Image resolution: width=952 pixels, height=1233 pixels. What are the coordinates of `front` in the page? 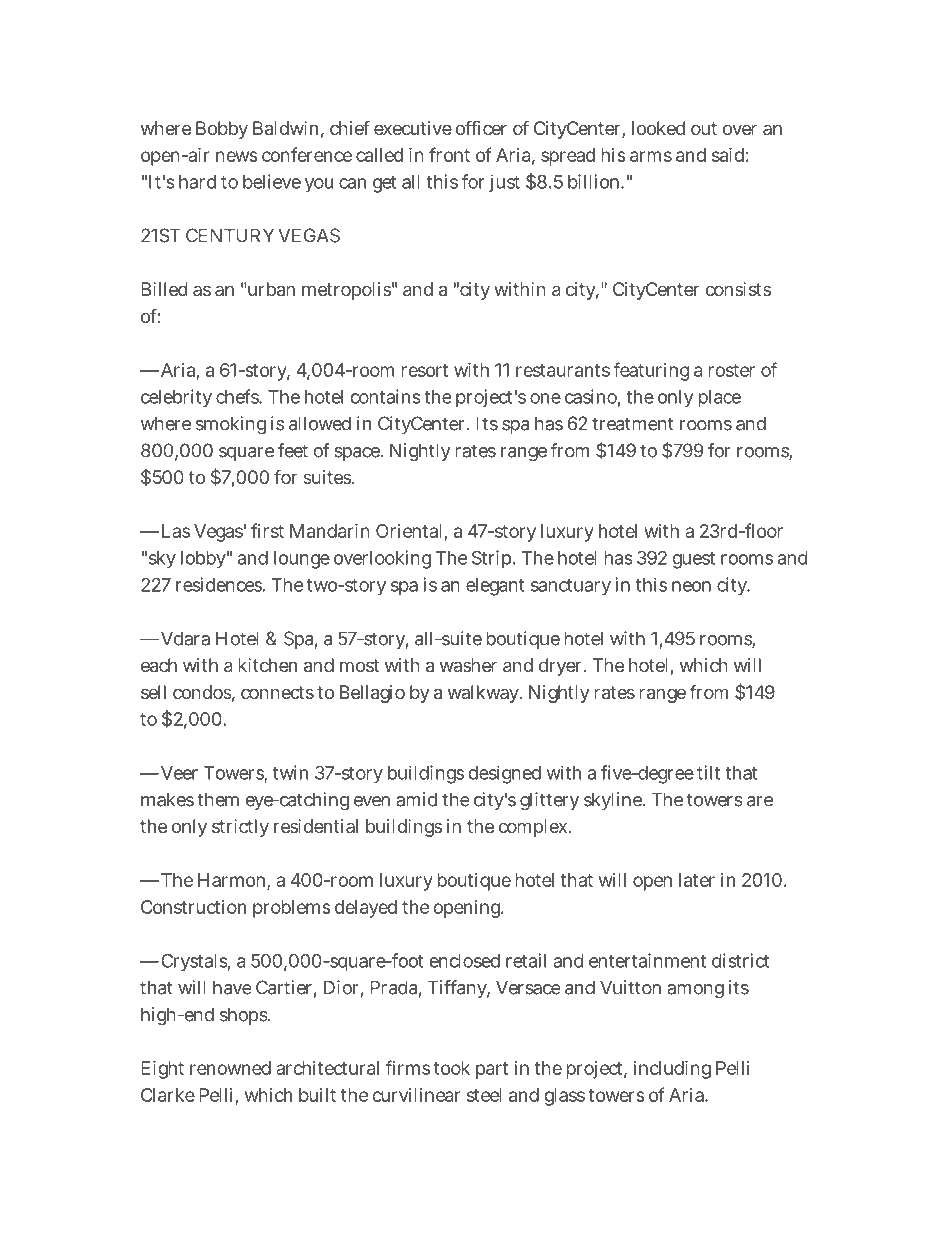 It's located at (449, 154).
